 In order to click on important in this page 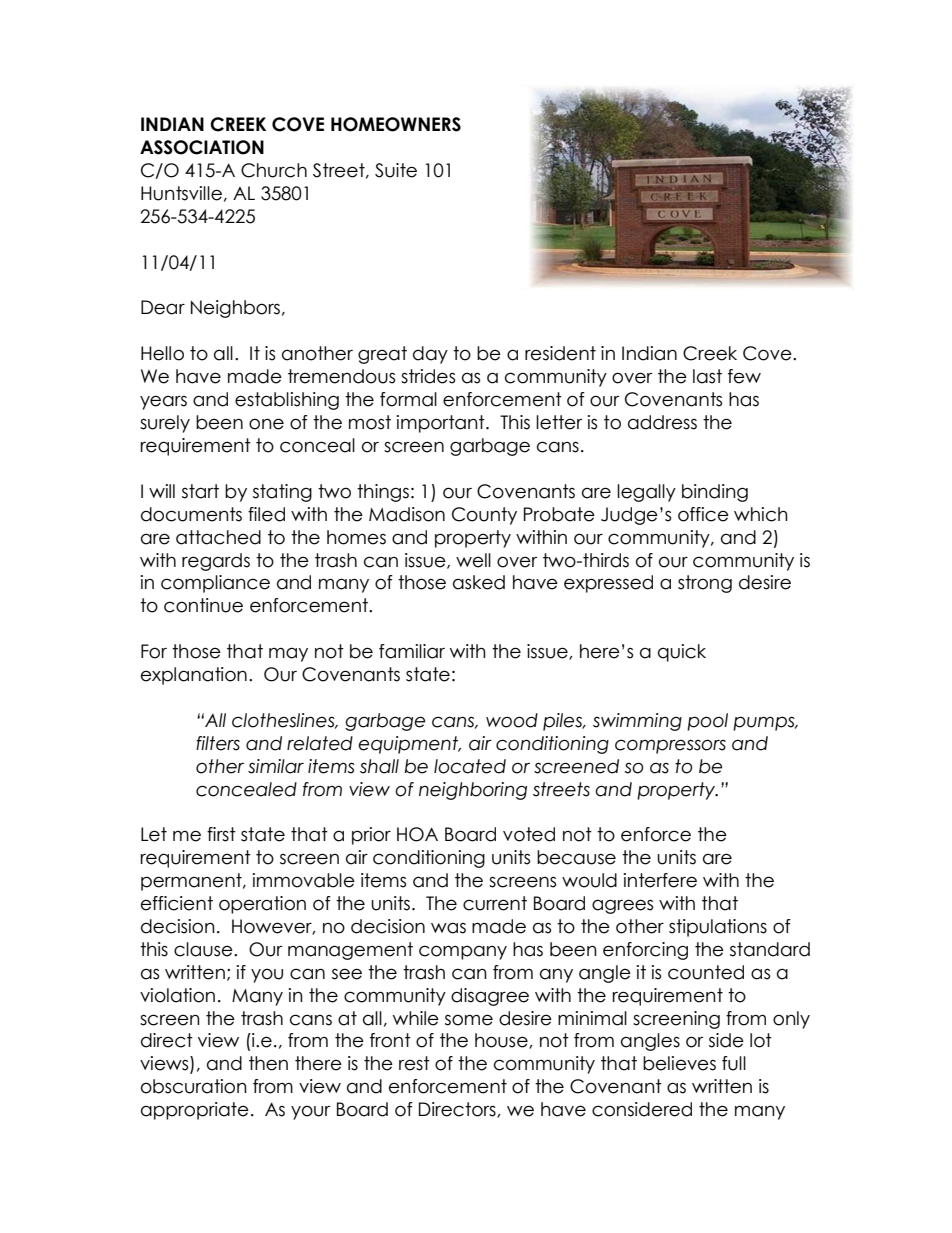, I will do `click(442, 424)`.
